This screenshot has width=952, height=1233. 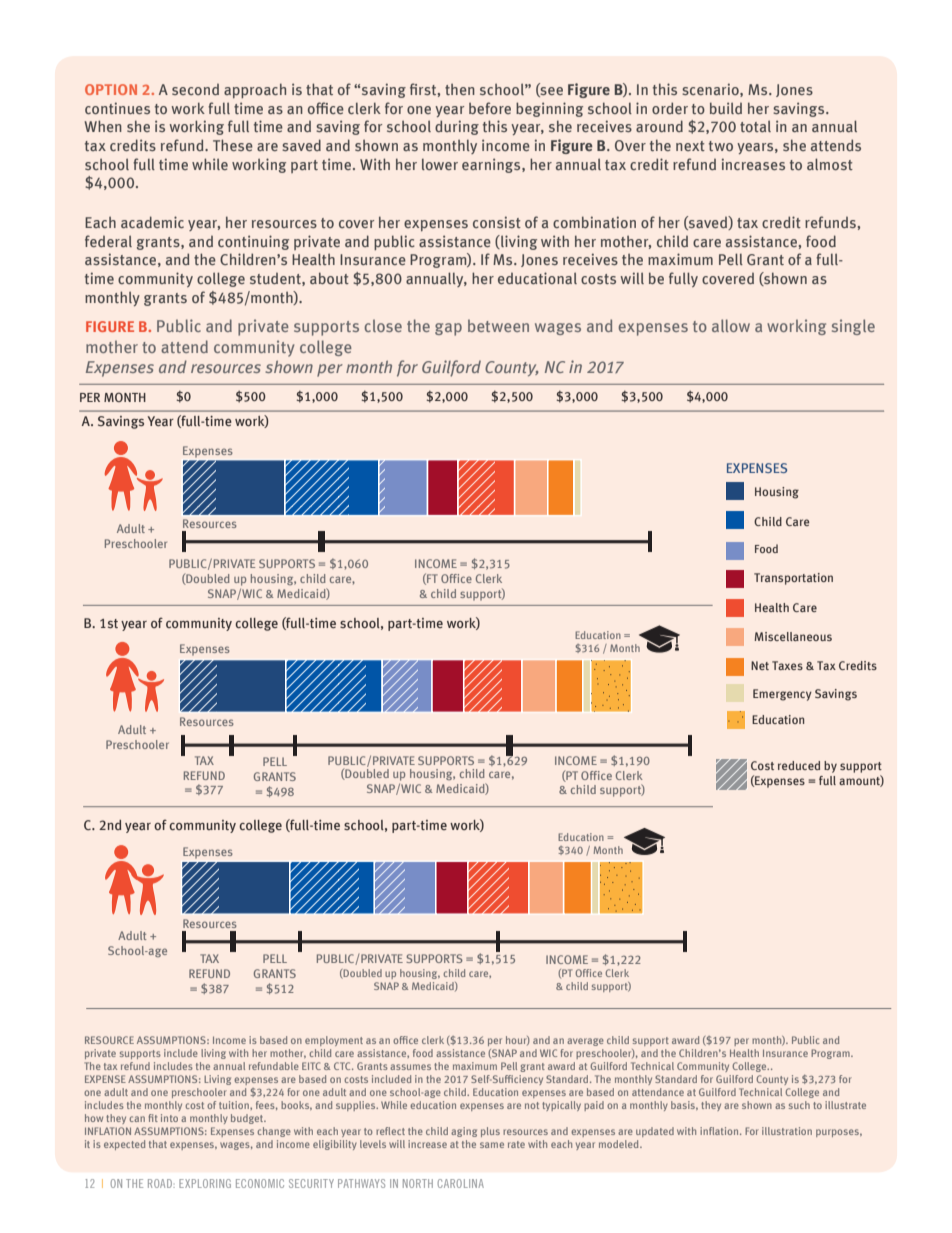 What do you see at coordinates (490, 108) in the screenshot?
I see `before` at bounding box center [490, 108].
